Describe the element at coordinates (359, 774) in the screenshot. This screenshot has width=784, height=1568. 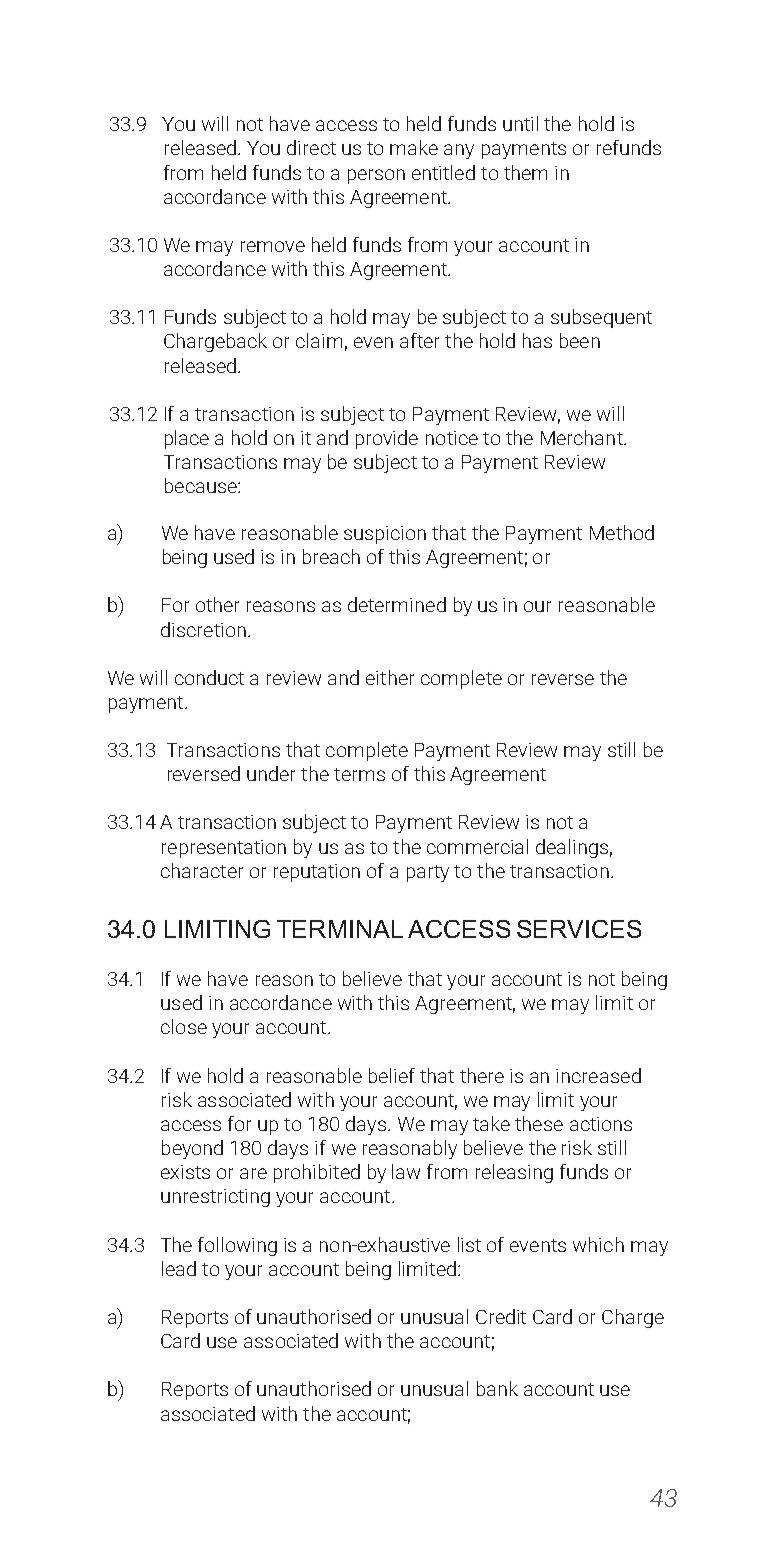
I see `terms` at that location.
